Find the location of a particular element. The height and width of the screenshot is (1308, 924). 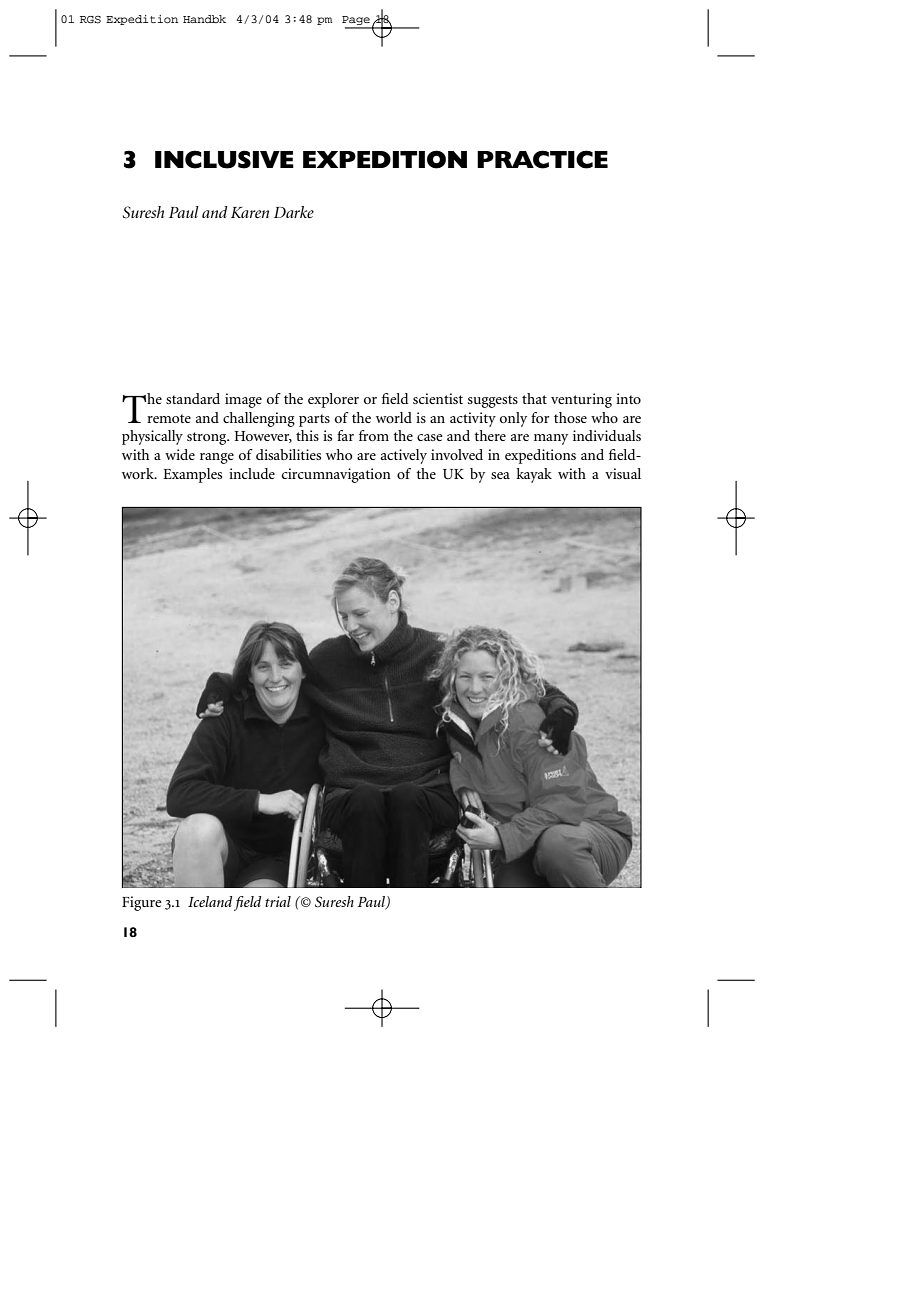

wide is located at coordinates (180, 454).
